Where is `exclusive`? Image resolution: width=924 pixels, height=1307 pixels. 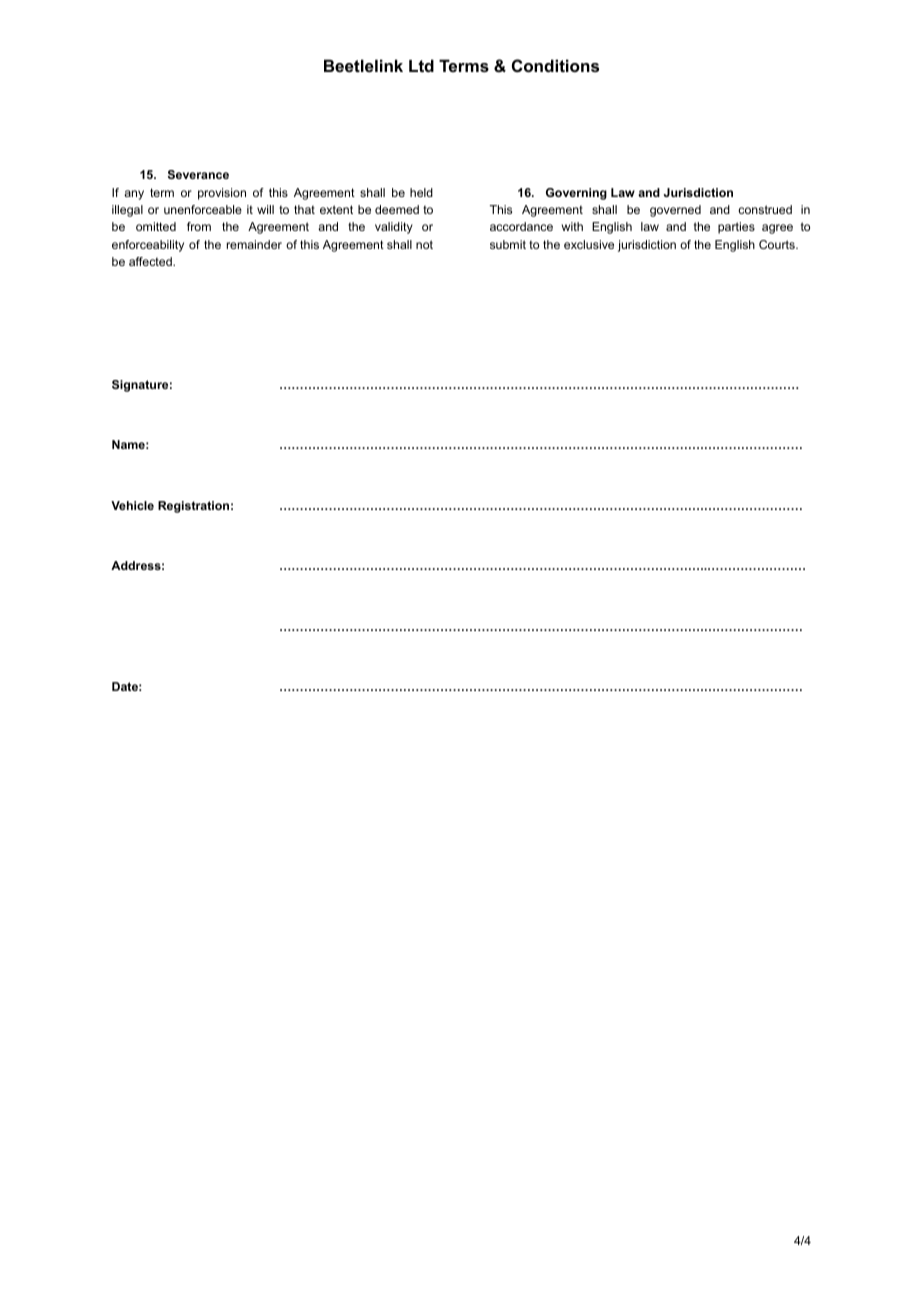 exclusive is located at coordinates (589, 244).
